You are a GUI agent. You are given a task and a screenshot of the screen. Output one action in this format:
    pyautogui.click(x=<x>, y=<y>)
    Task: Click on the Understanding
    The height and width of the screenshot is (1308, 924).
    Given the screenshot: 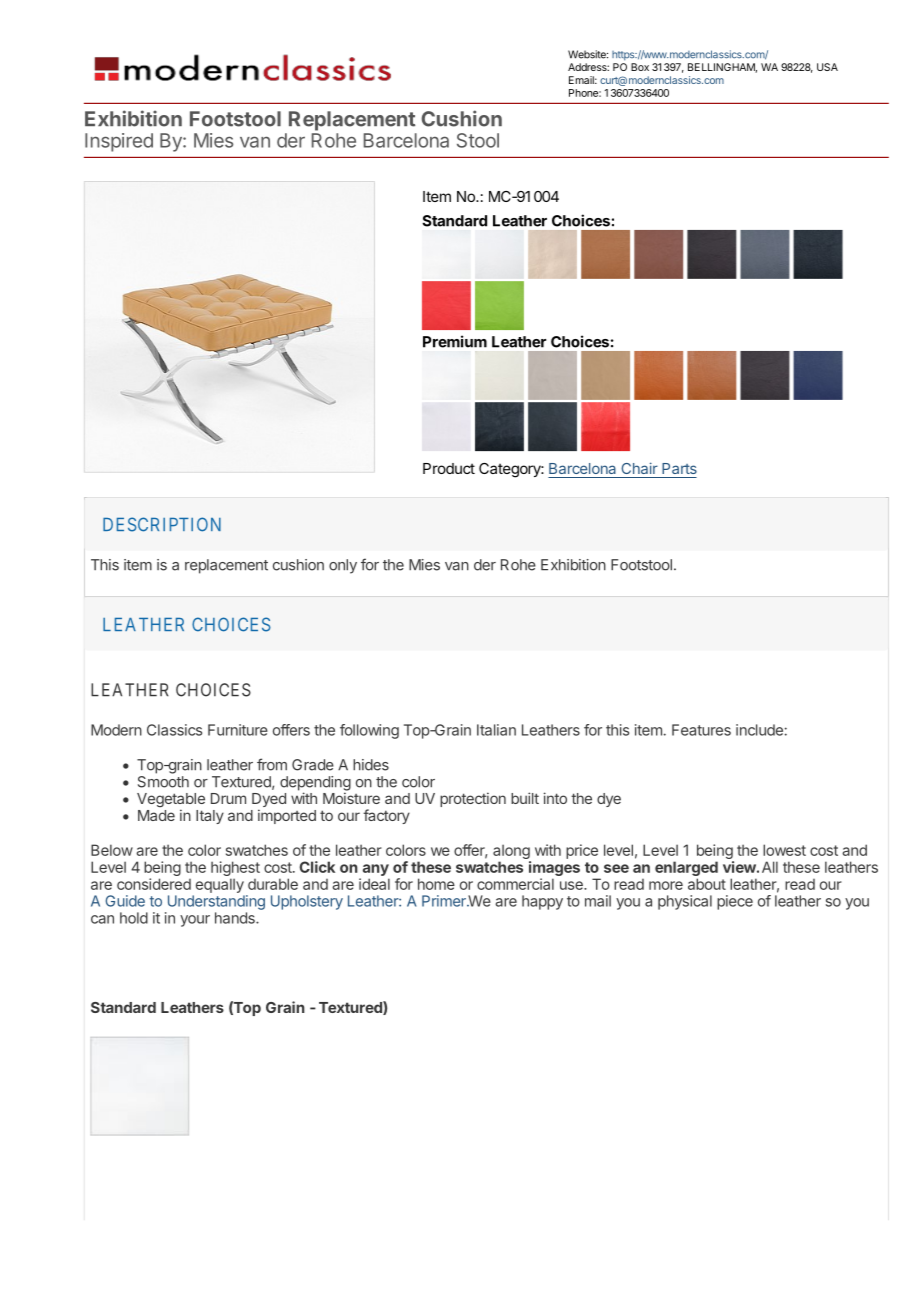 What is the action you would take?
    pyautogui.click(x=216, y=902)
